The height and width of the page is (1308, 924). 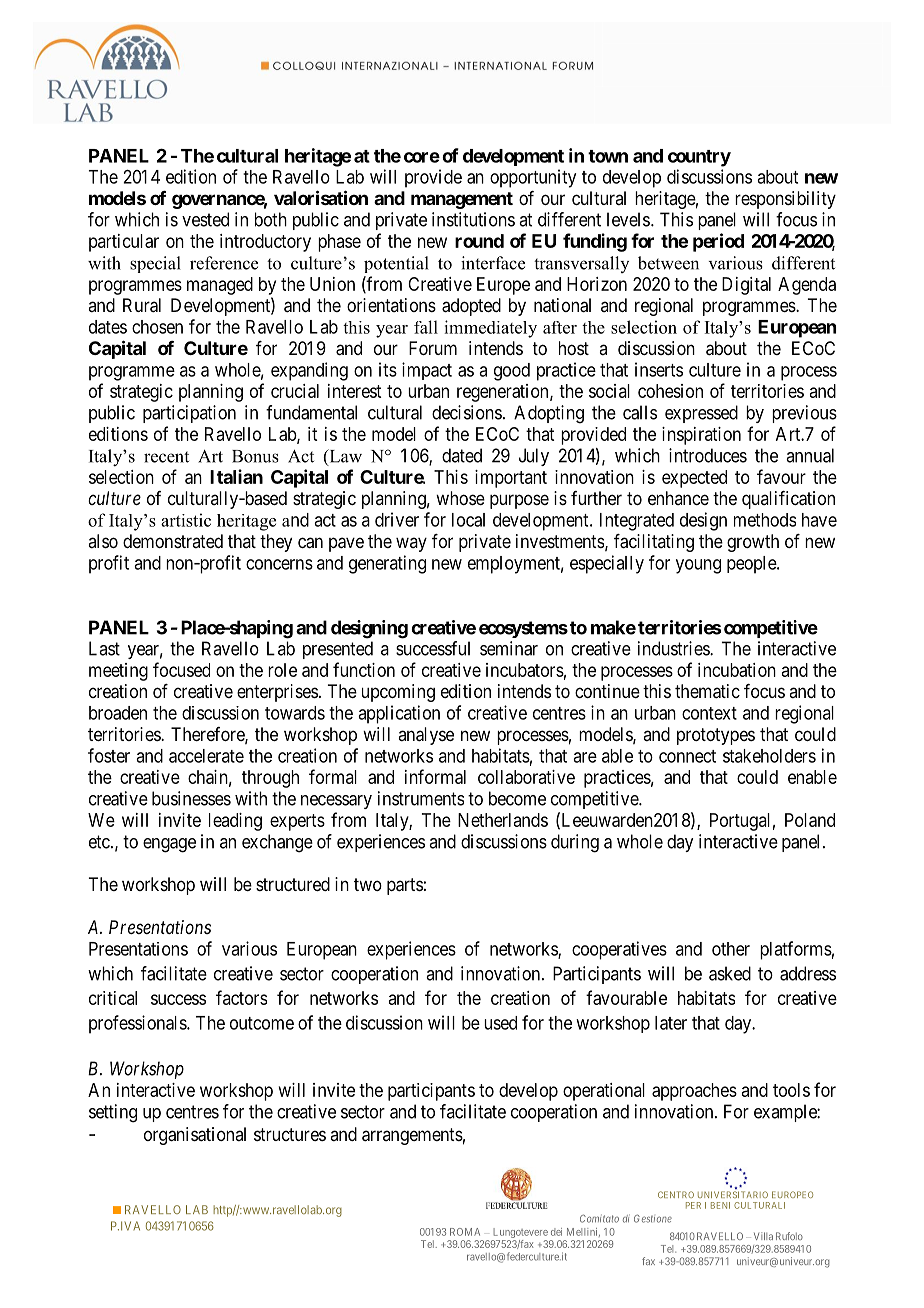 I want to click on organisational, so click(x=195, y=1136).
